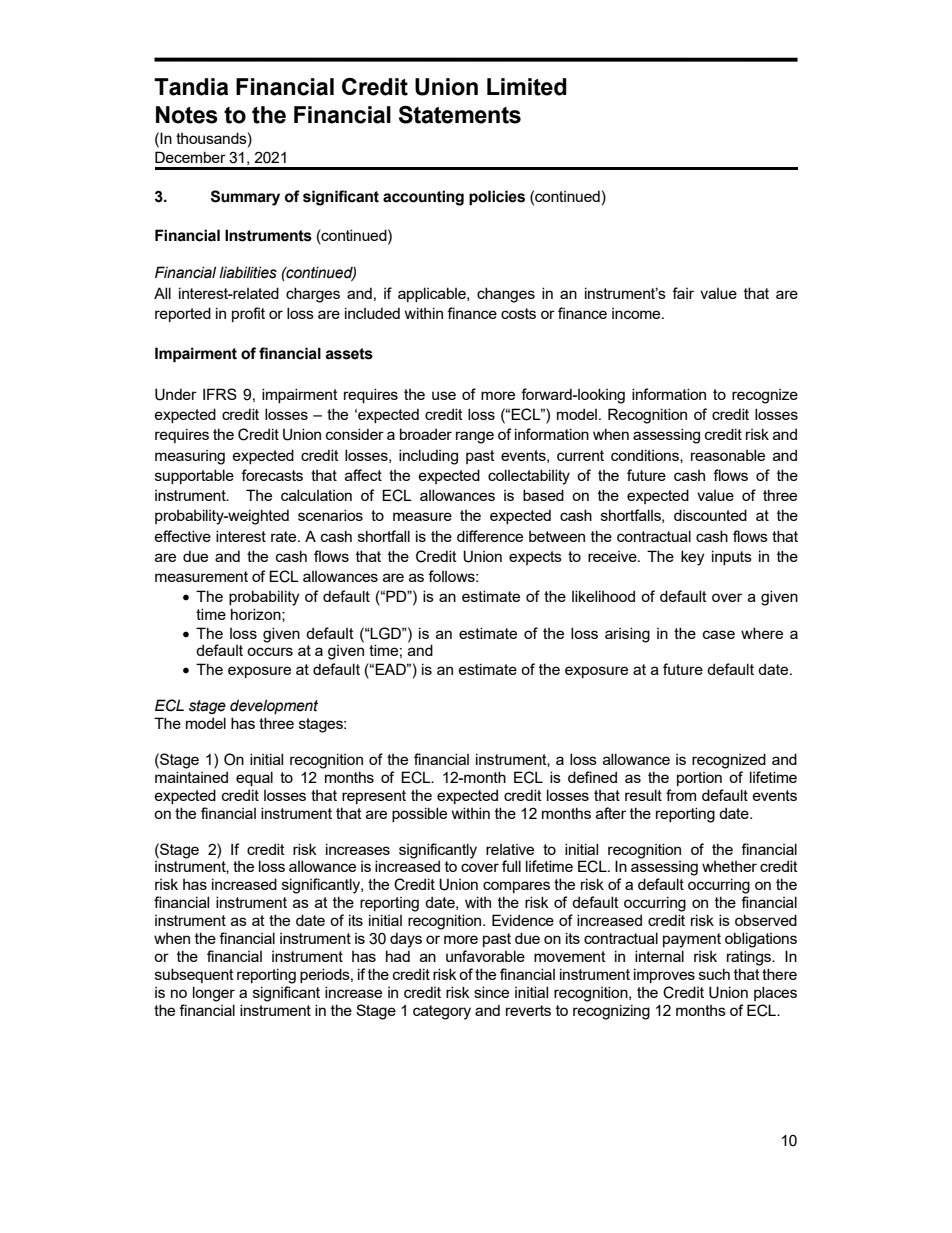 The width and height of the screenshot is (952, 1233). What do you see at coordinates (187, 115) in the screenshot?
I see `Notes` at bounding box center [187, 115].
